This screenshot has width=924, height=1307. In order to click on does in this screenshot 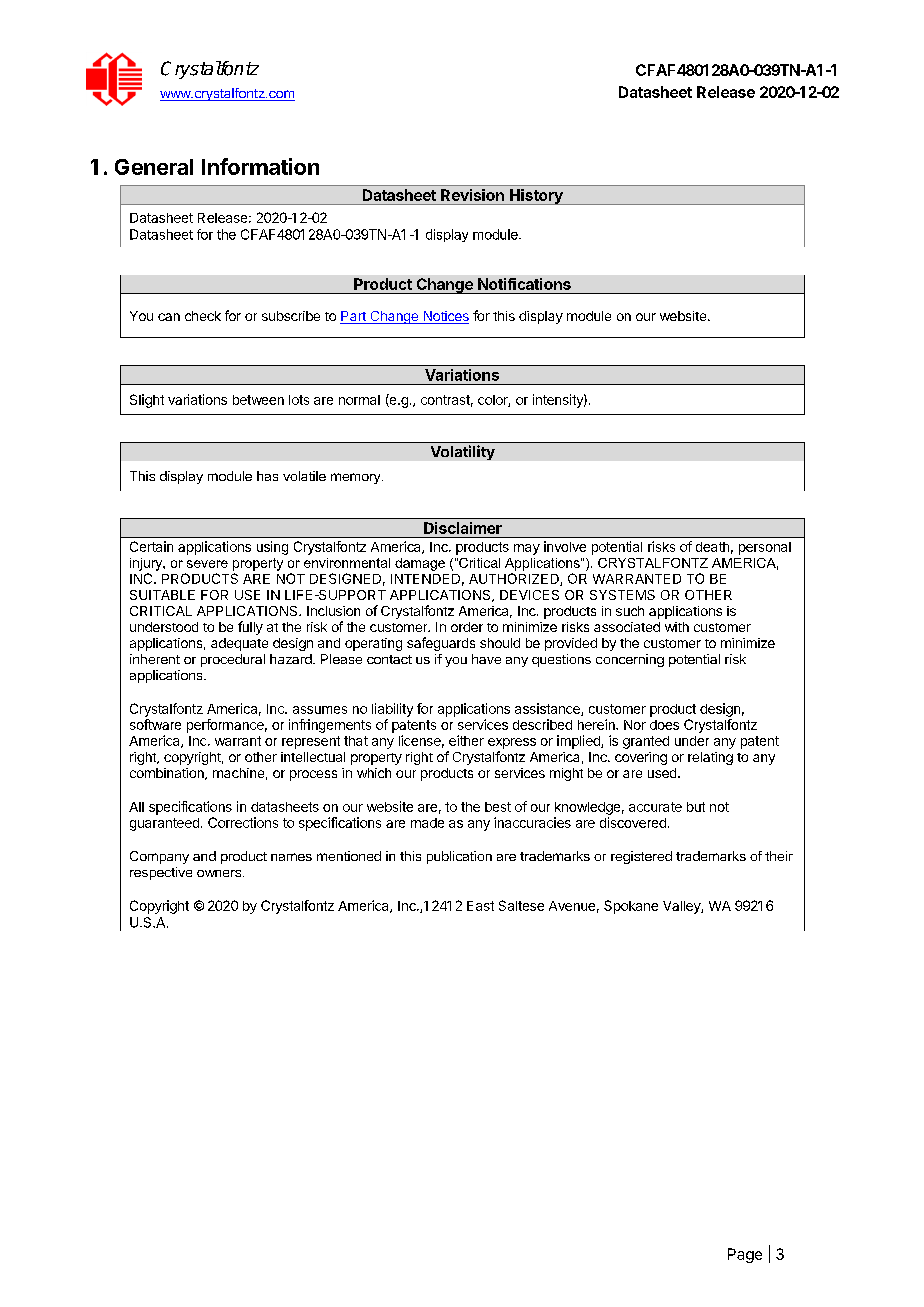, I will do `click(664, 725)`.
